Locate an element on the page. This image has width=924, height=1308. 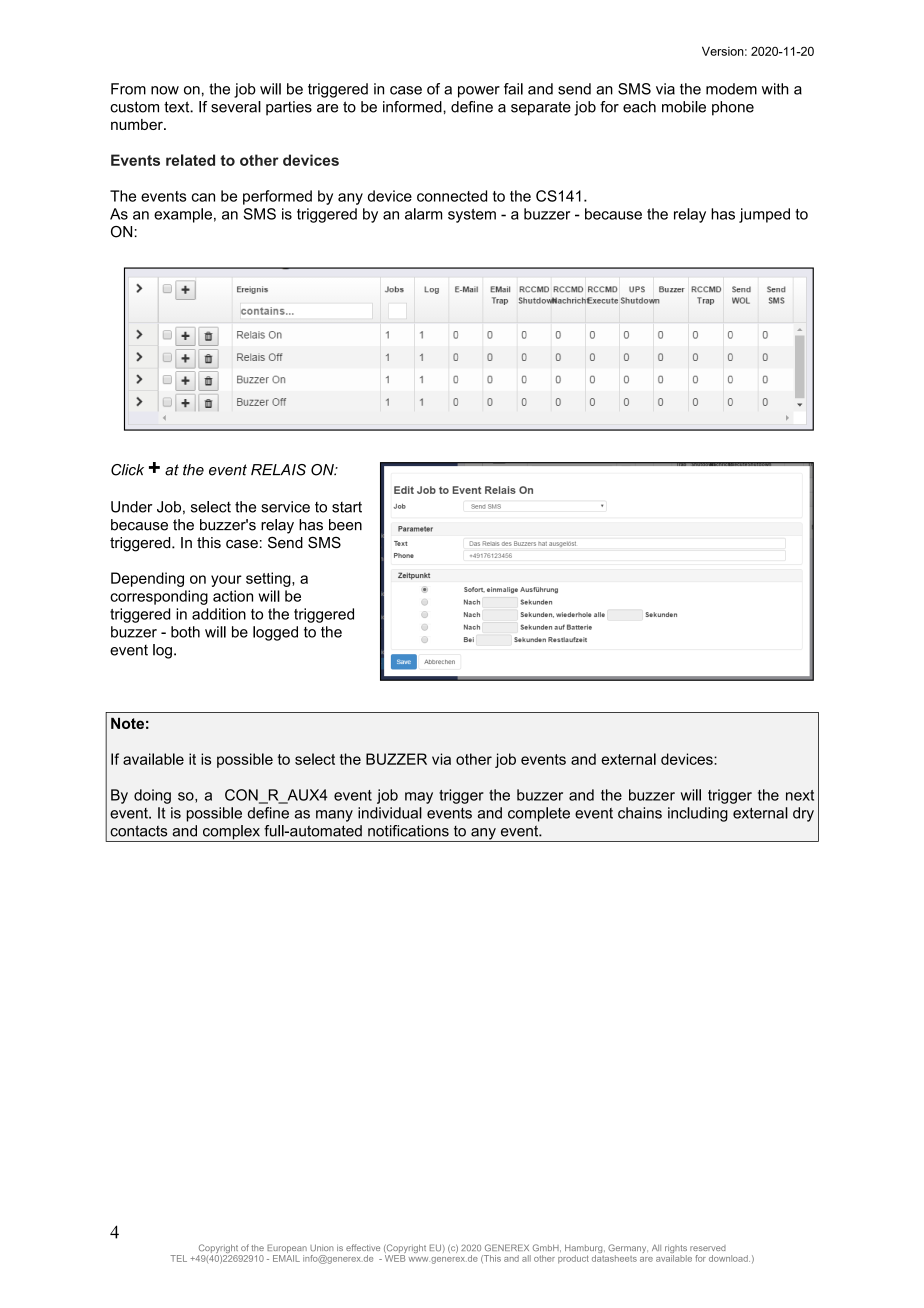
complex is located at coordinates (231, 833).
